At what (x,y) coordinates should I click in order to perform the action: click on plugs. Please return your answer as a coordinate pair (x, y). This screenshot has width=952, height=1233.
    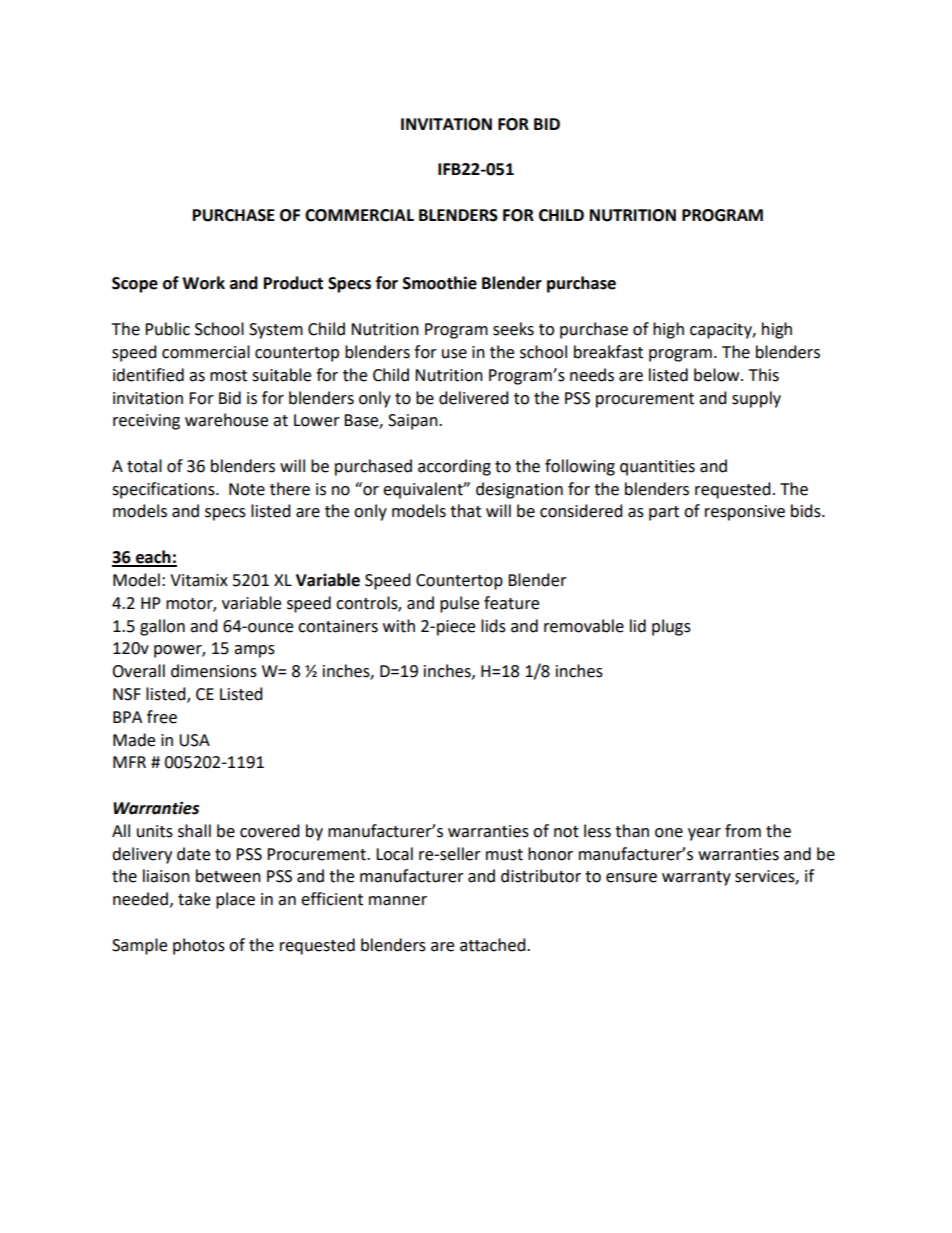
    Looking at the image, I should click on (671, 627).
